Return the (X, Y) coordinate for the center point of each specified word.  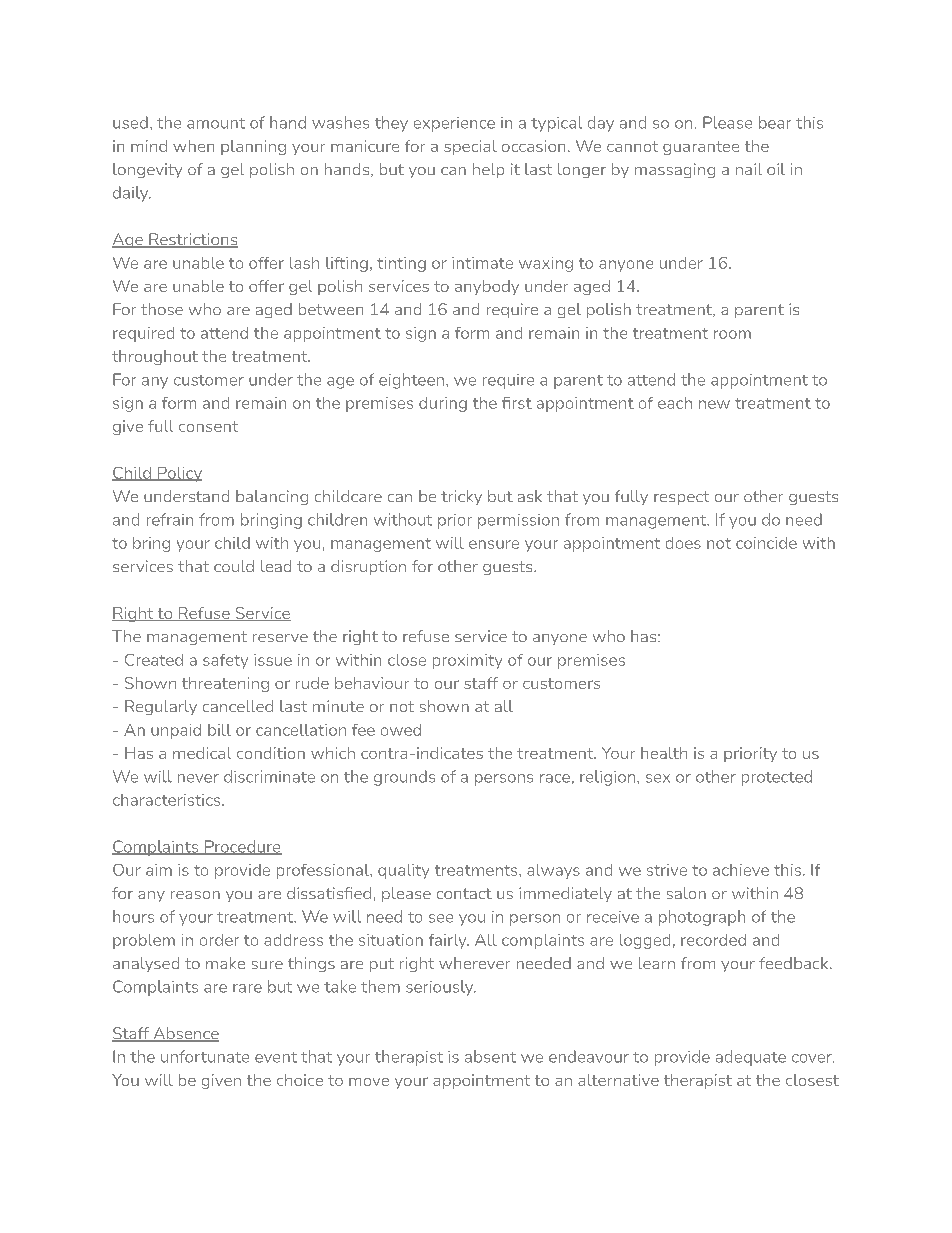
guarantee (701, 148)
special (470, 147)
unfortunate (205, 1056)
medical (202, 753)
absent (490, 1056)
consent (208, 426)
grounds (404, 778)
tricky (461, 497)
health (664, 753)
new (714, 404)
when (193, 146)
